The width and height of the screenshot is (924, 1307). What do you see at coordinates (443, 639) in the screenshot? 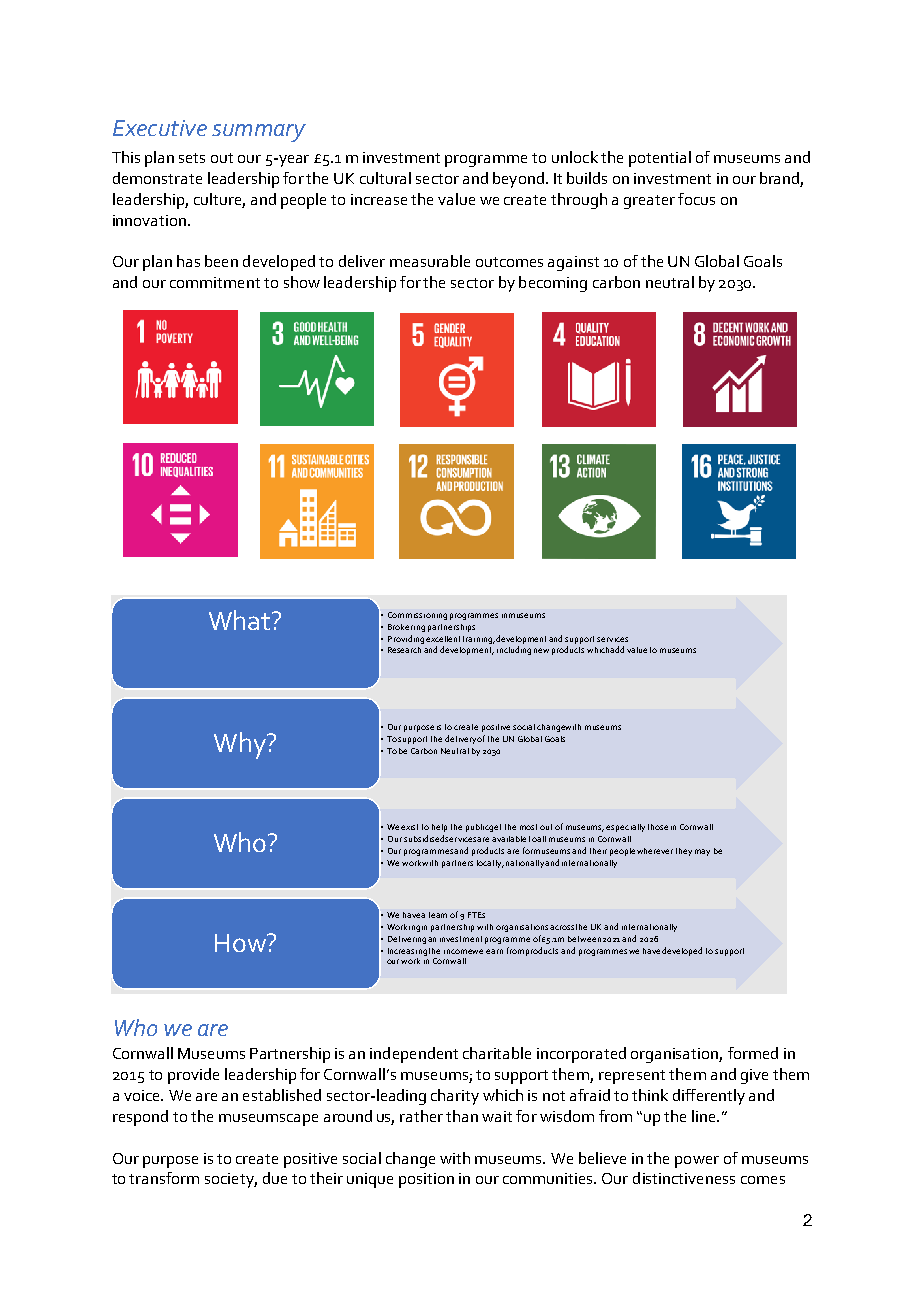
I see `excellent` at bounding box center [443, 639].
